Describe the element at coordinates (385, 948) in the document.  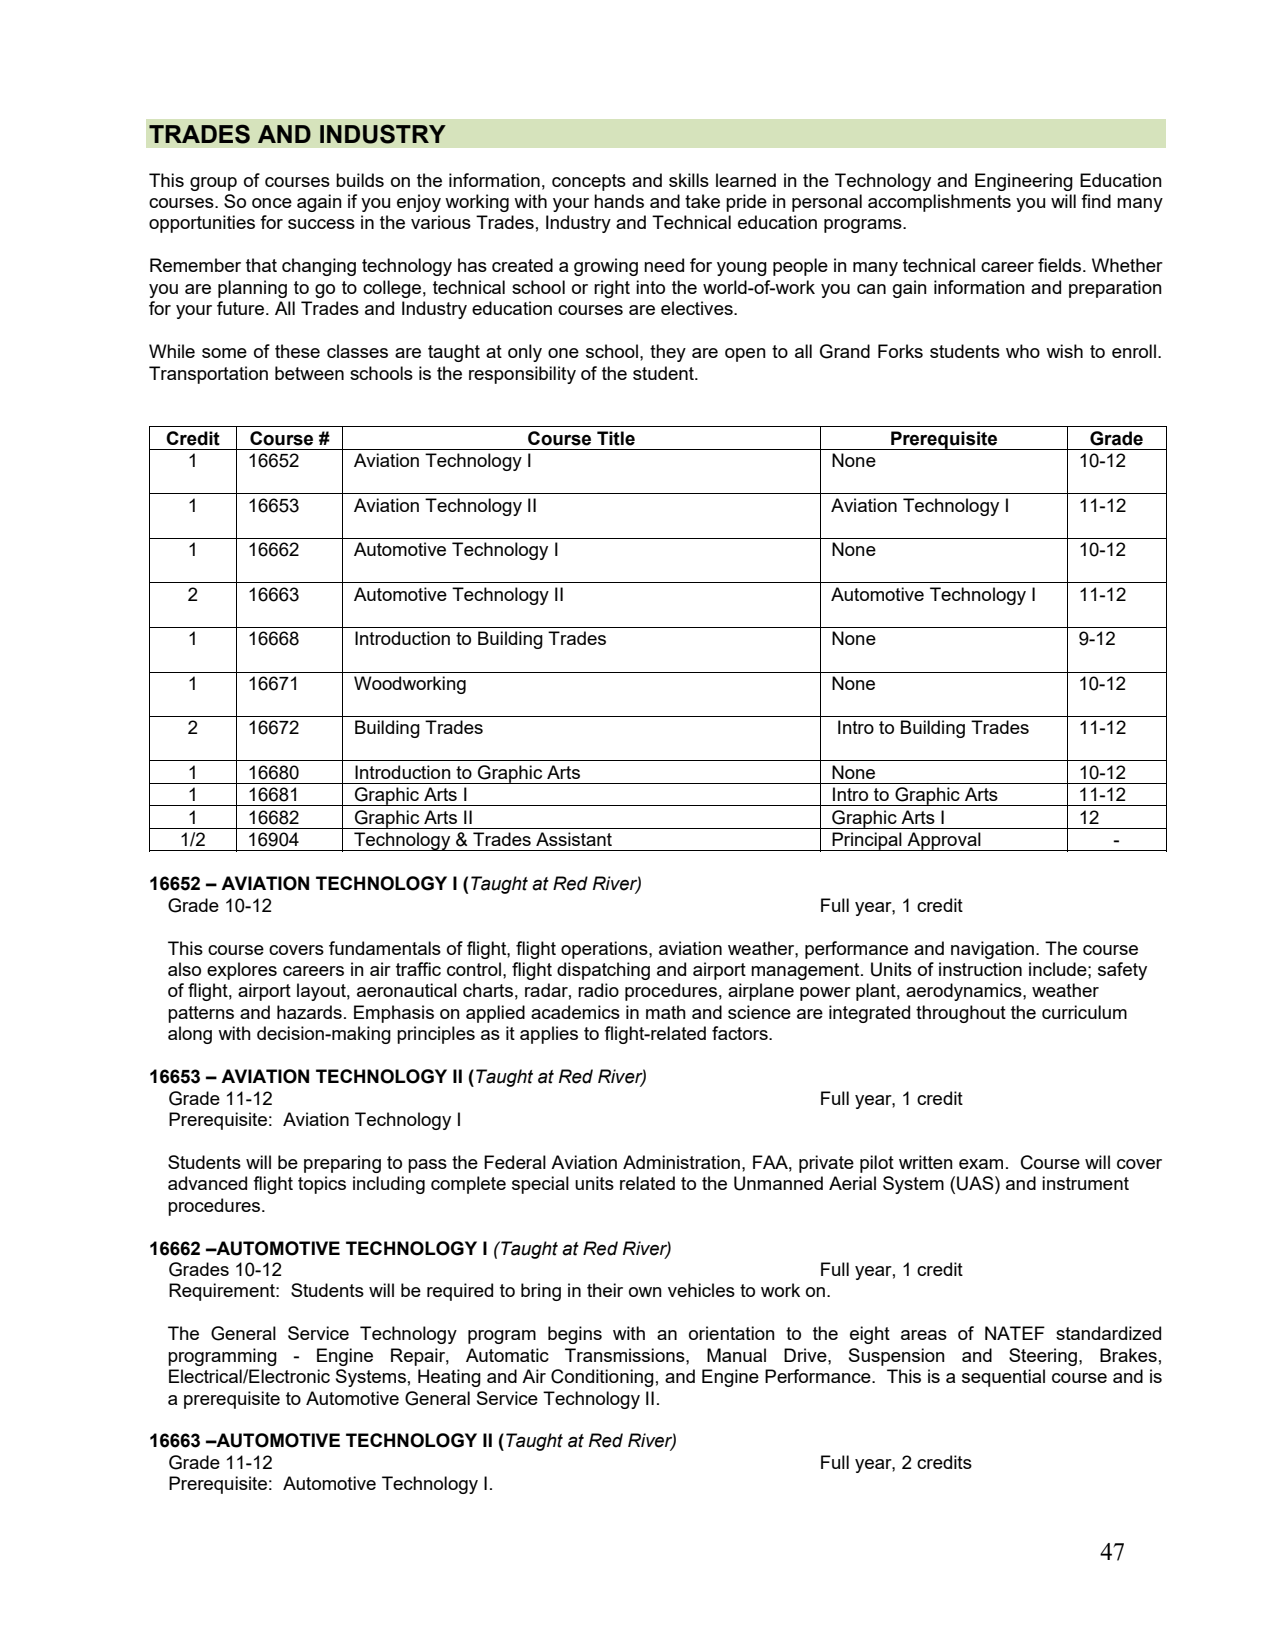
I see `fundamentals` at that location.
